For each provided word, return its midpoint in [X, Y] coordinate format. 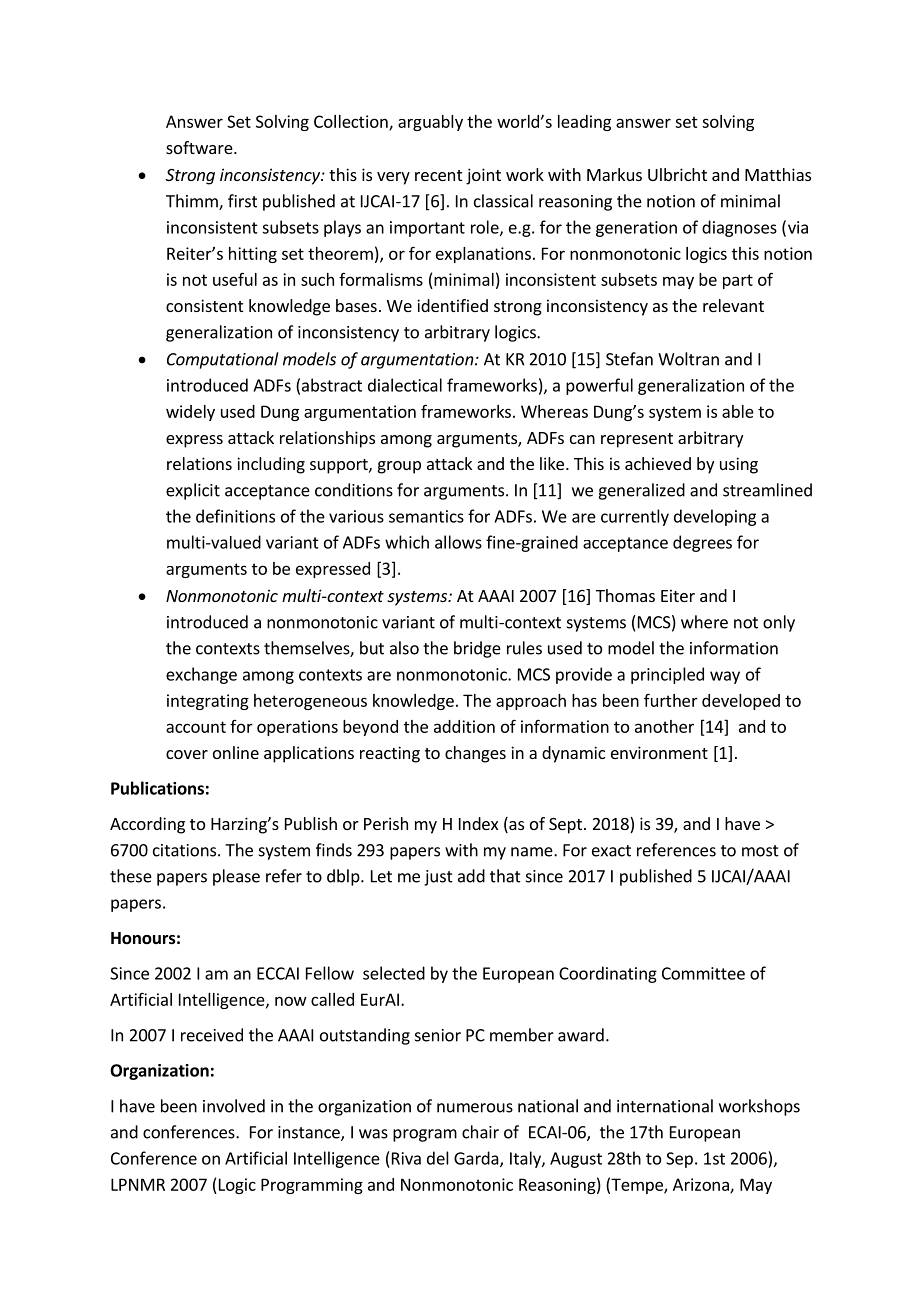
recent [438, 175]
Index [478, 823]
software [199, 147]
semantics [426, 516]
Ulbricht [677, 174]
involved [234, 1106]
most [760, 851]
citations [186, 850]
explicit [193, 491]
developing [715, 517]
